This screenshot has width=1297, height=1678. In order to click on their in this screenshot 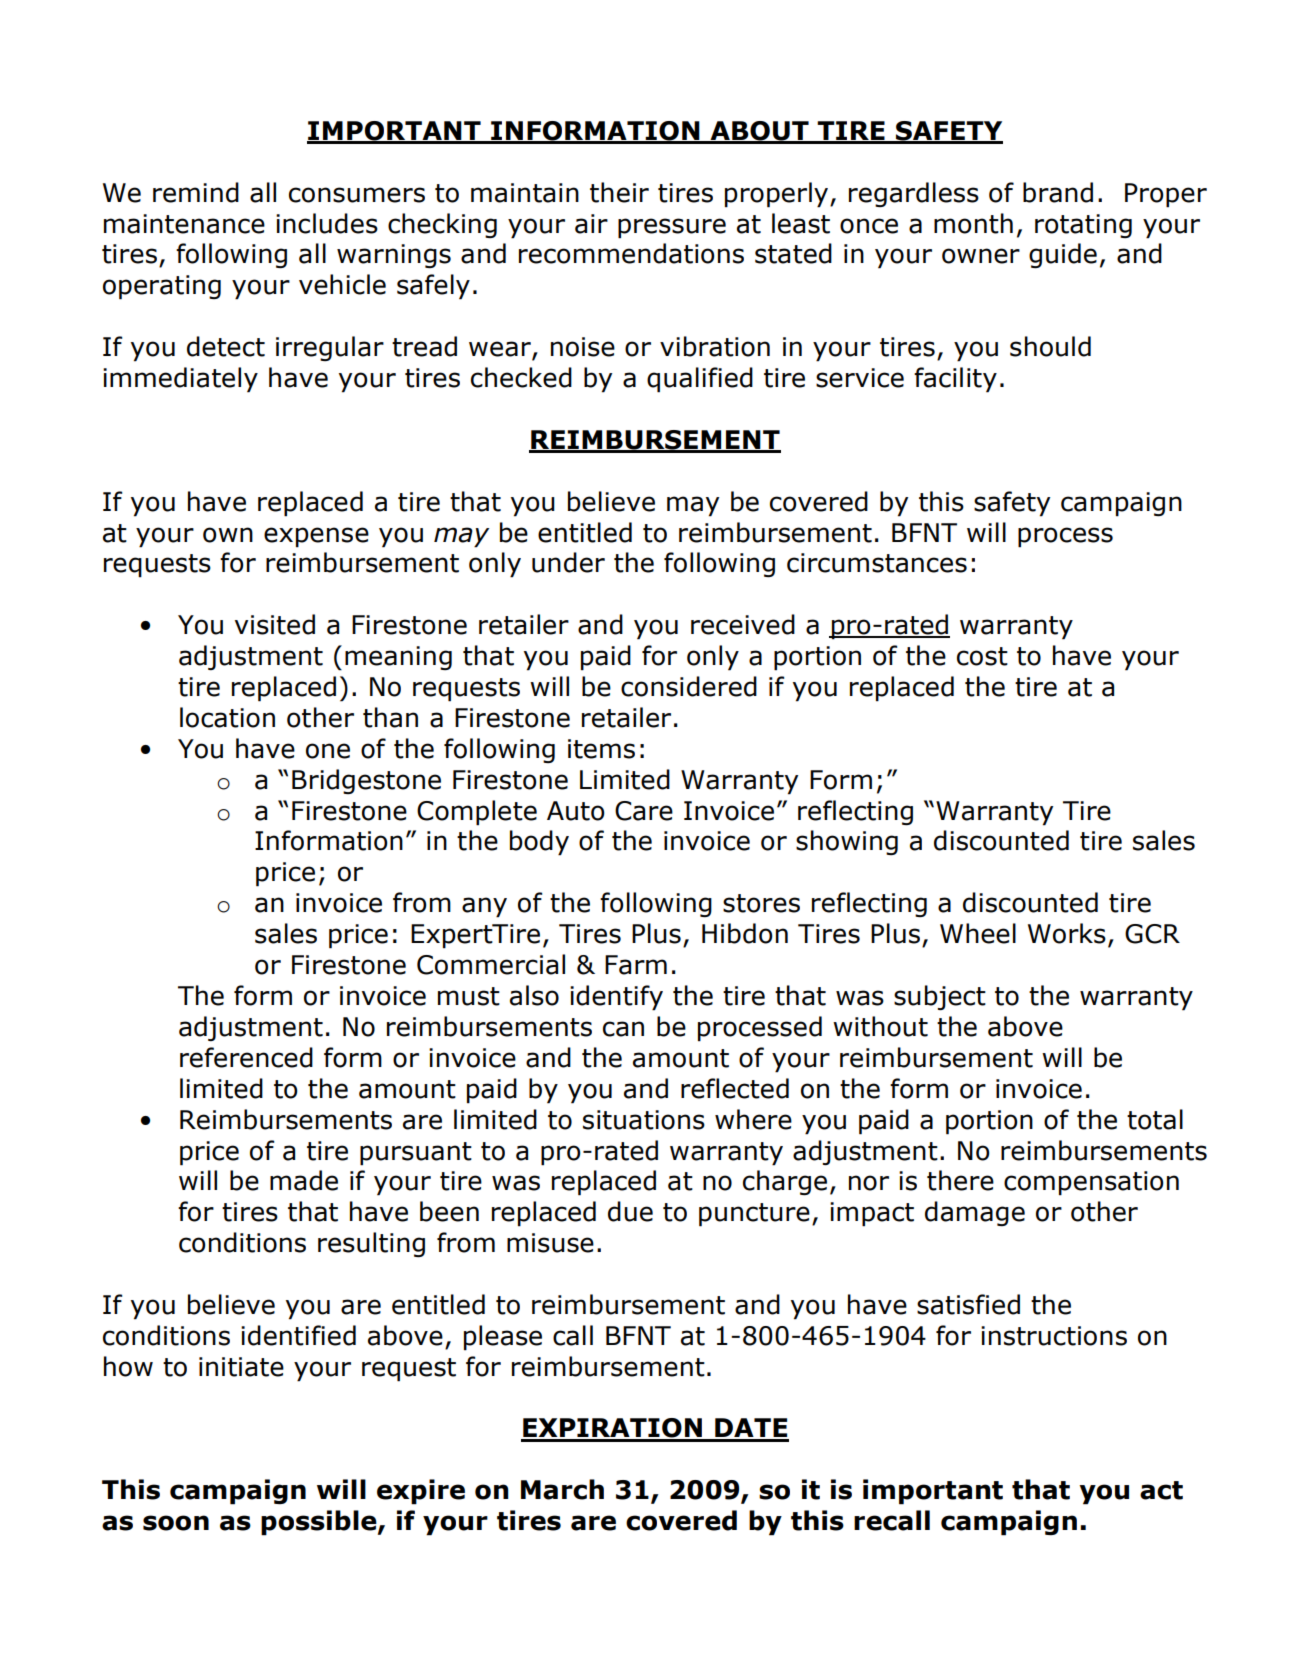, I will do `click(619, 192)`.
